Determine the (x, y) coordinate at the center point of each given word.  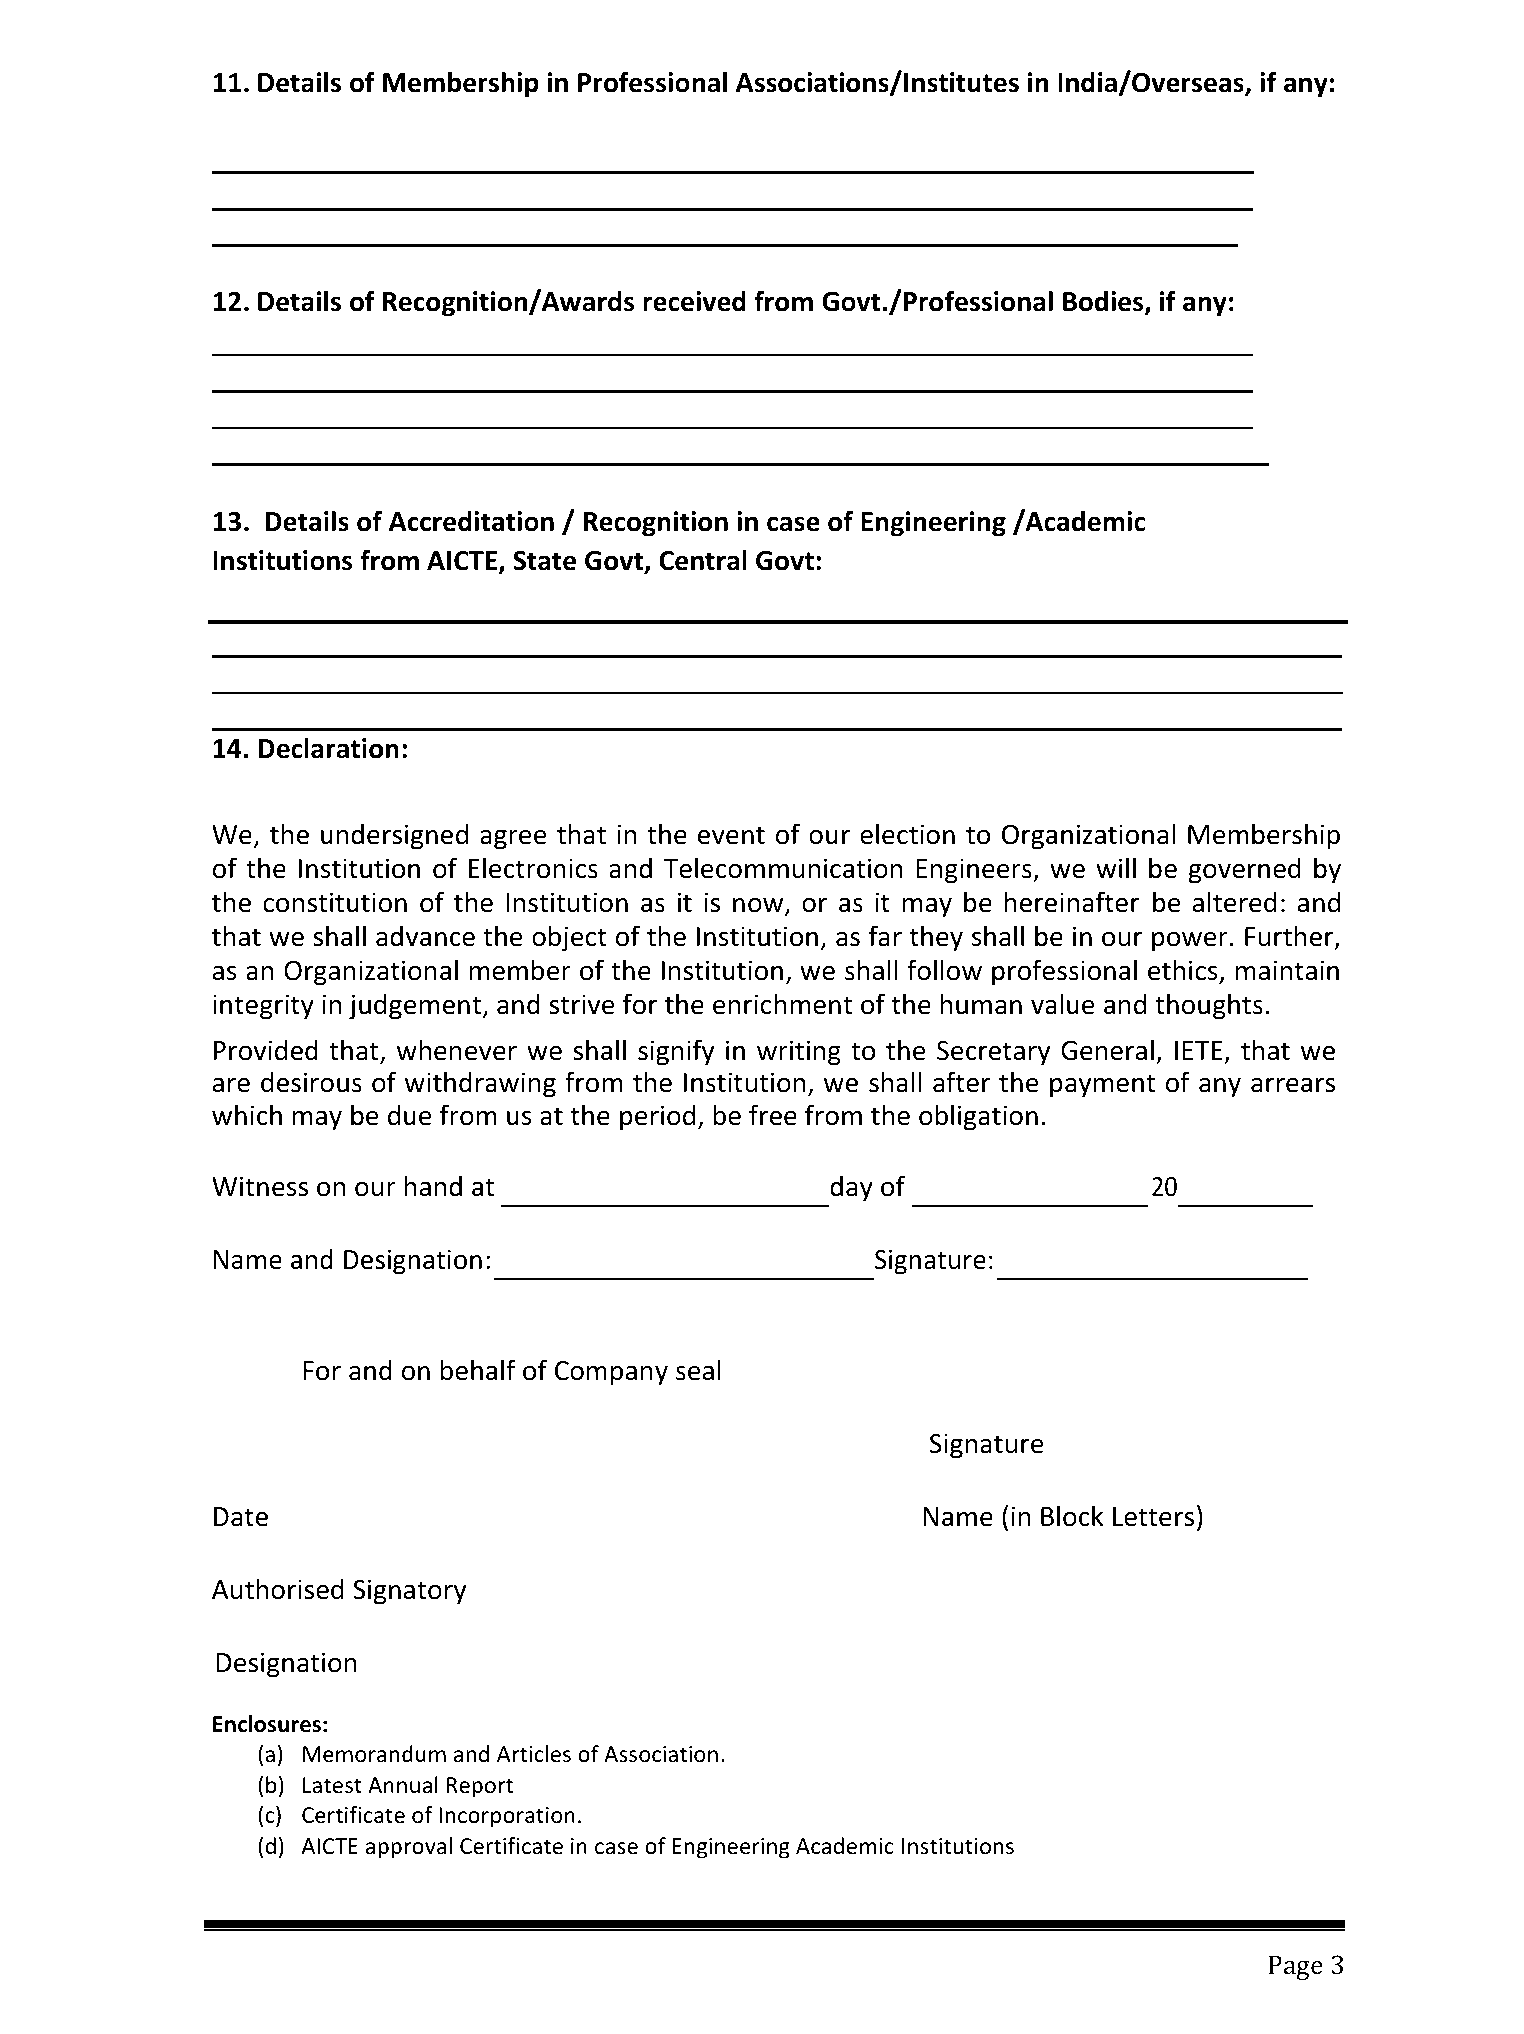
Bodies (1104, 302)
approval (409, 1848)
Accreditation (471, 521)
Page (1295, 1967)
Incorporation (507, 1817)
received (694, 301)
